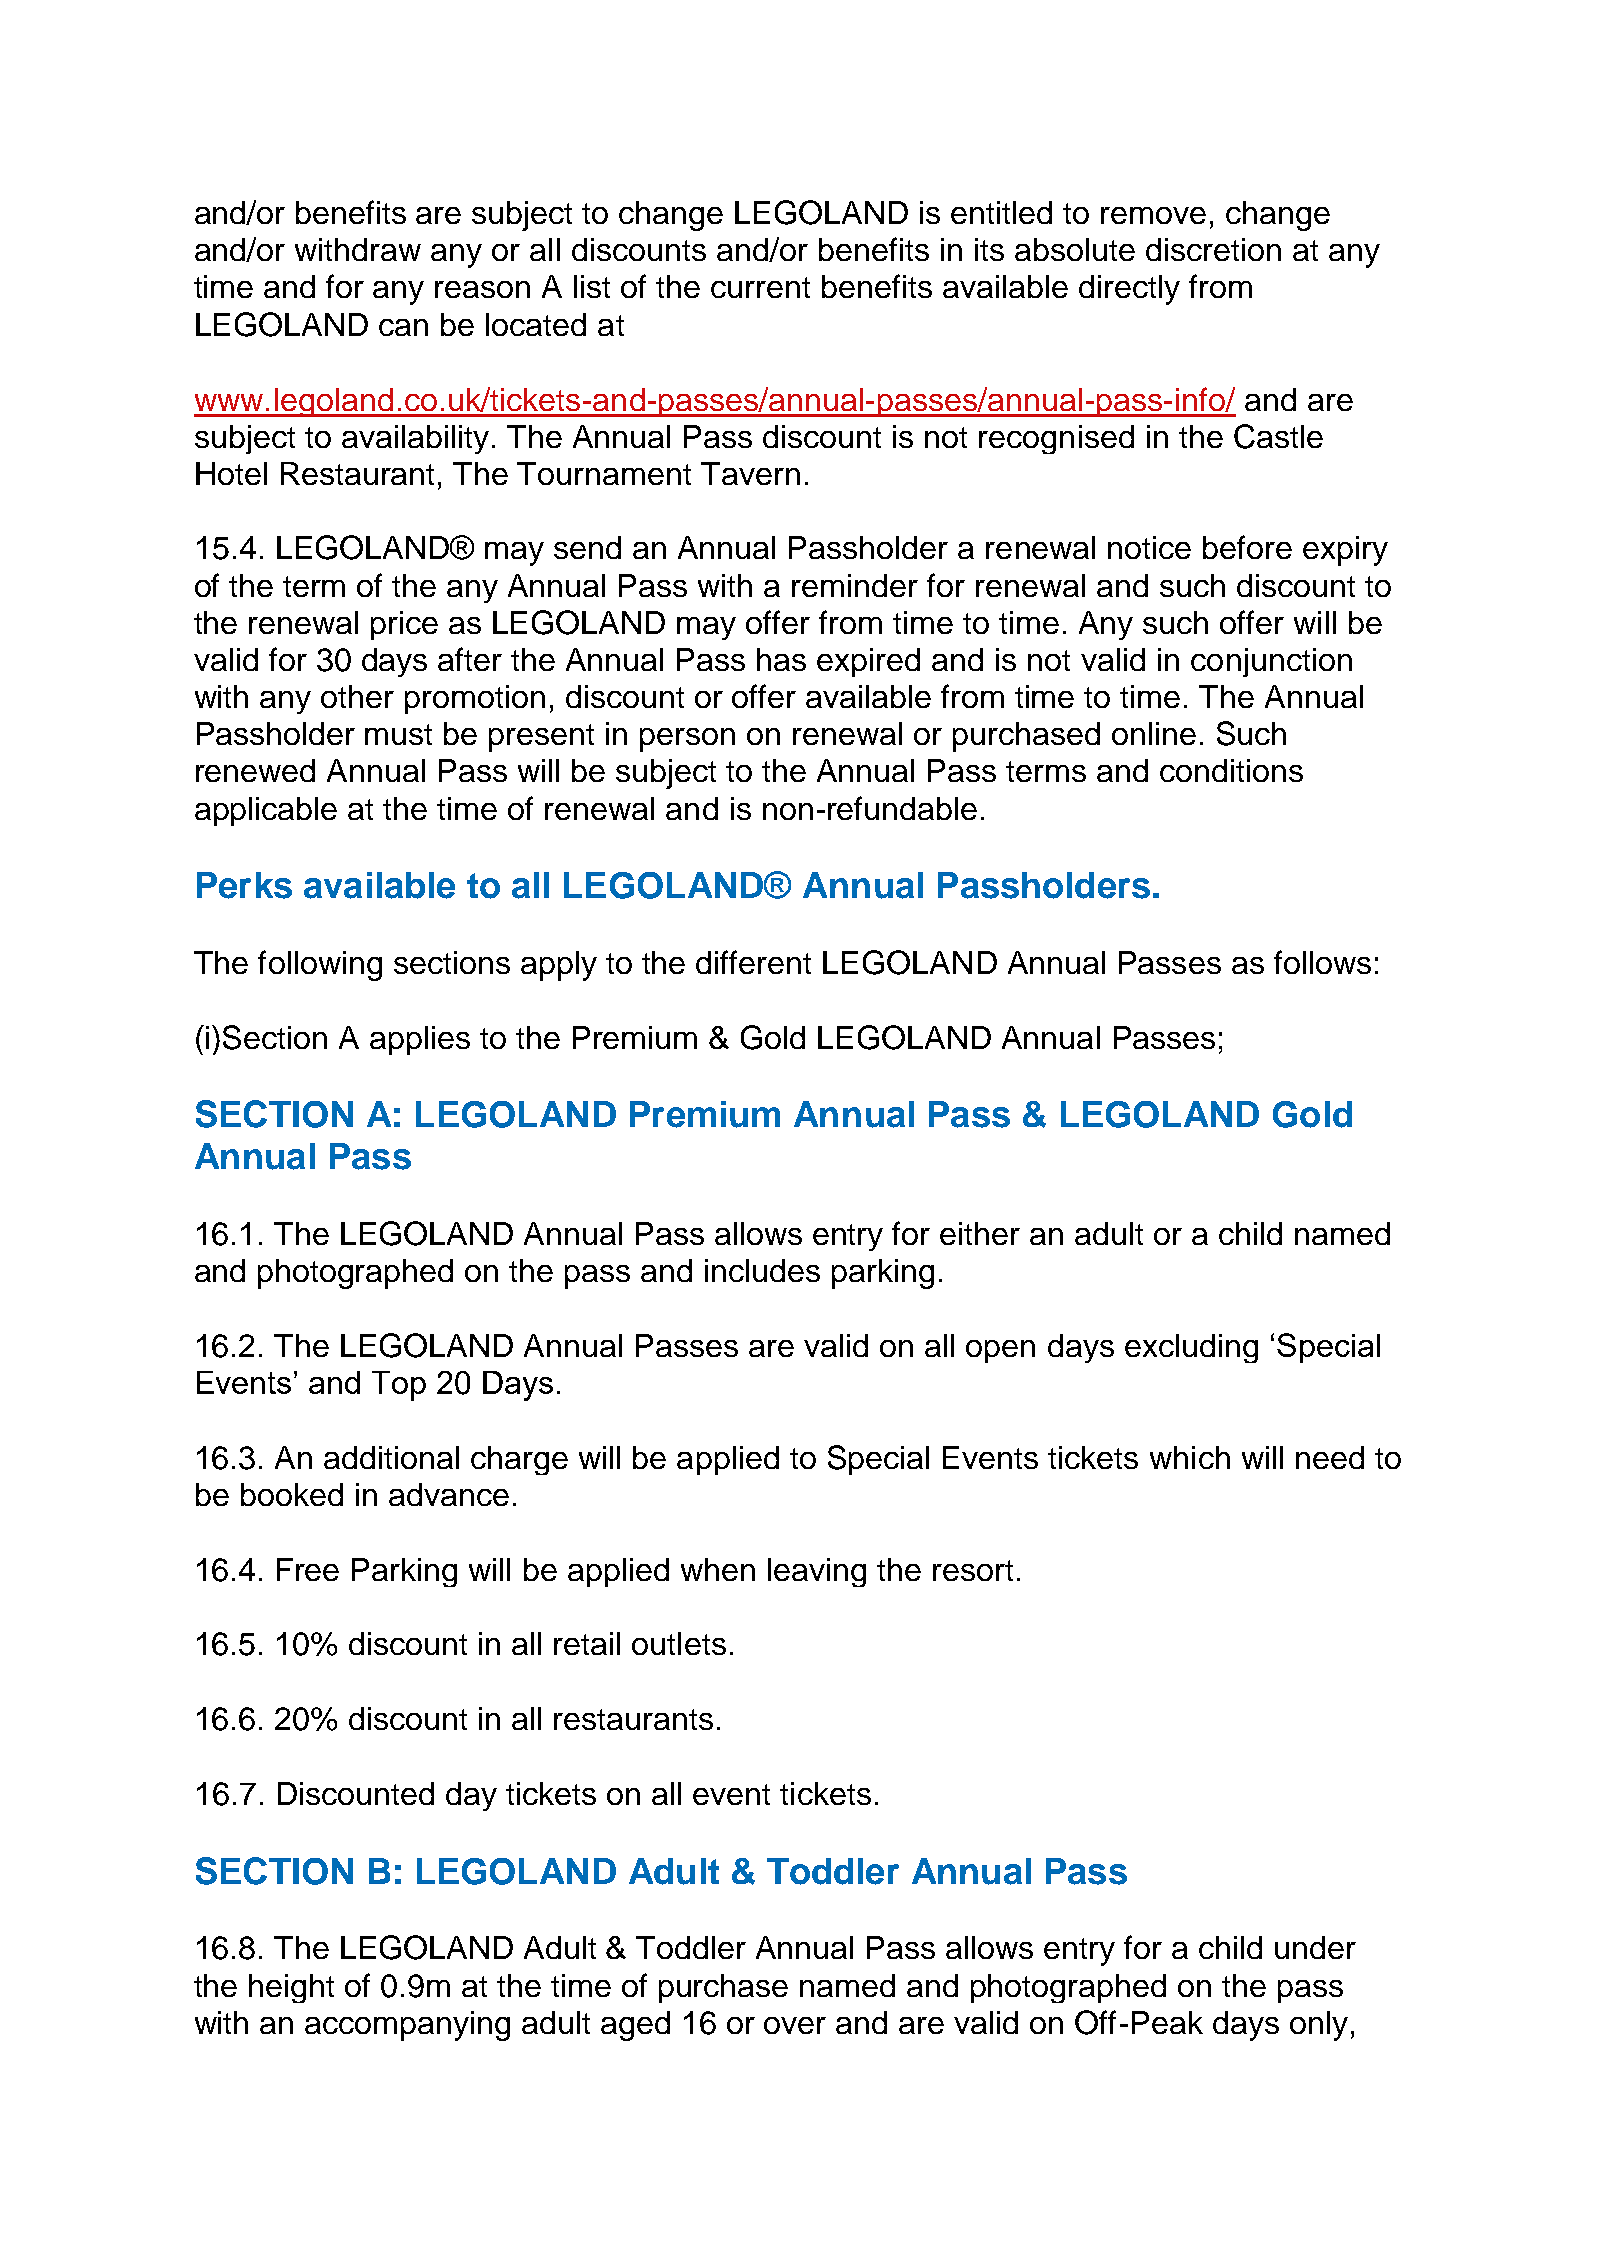 This screenshot has width=1602, height=2266. What do you see at coordinates (762, 1270) in the screenshot?
I see `includes` at bounding box center [762, 1270].
